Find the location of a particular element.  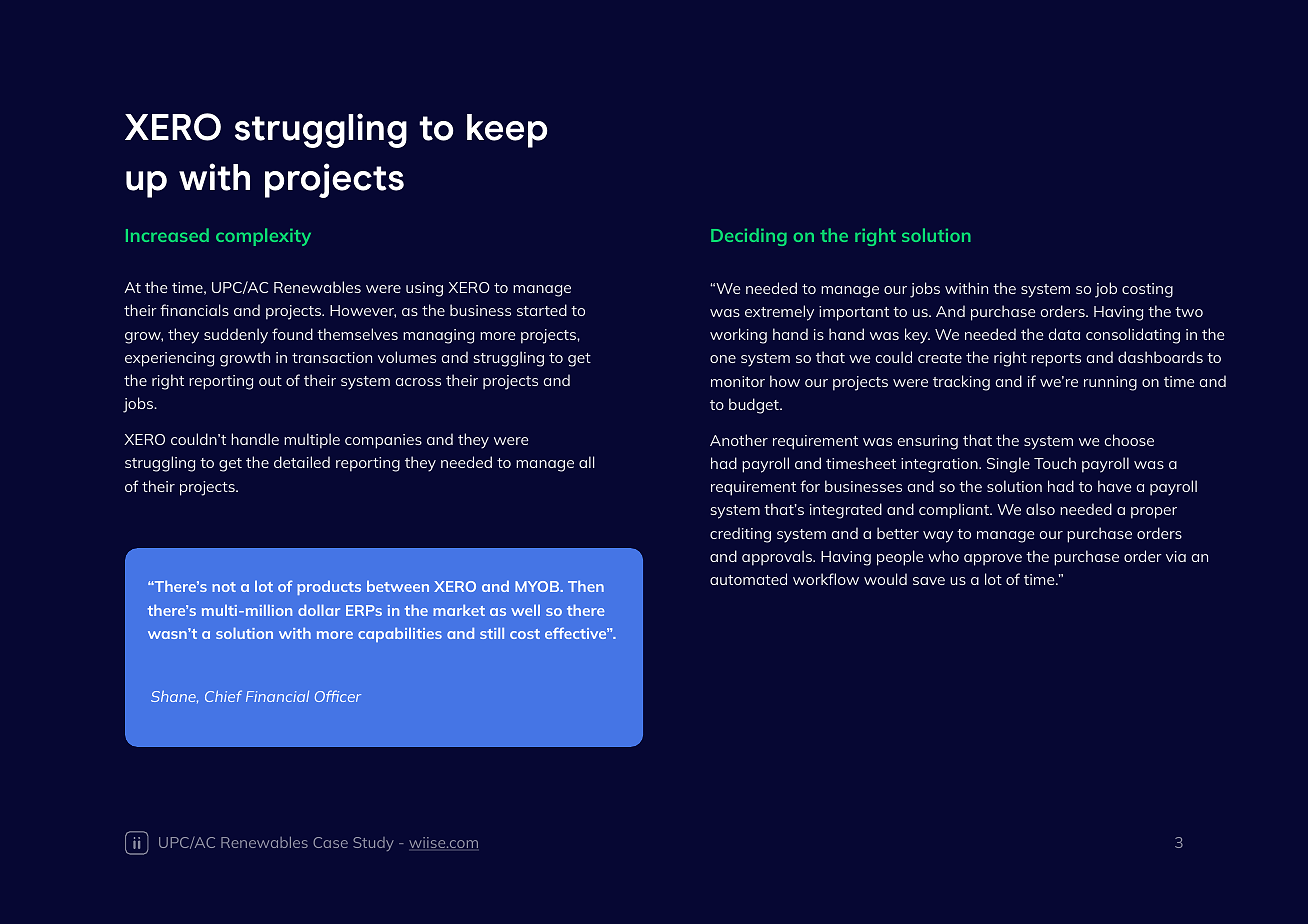

detailed is located at coordinates (302, 462).
